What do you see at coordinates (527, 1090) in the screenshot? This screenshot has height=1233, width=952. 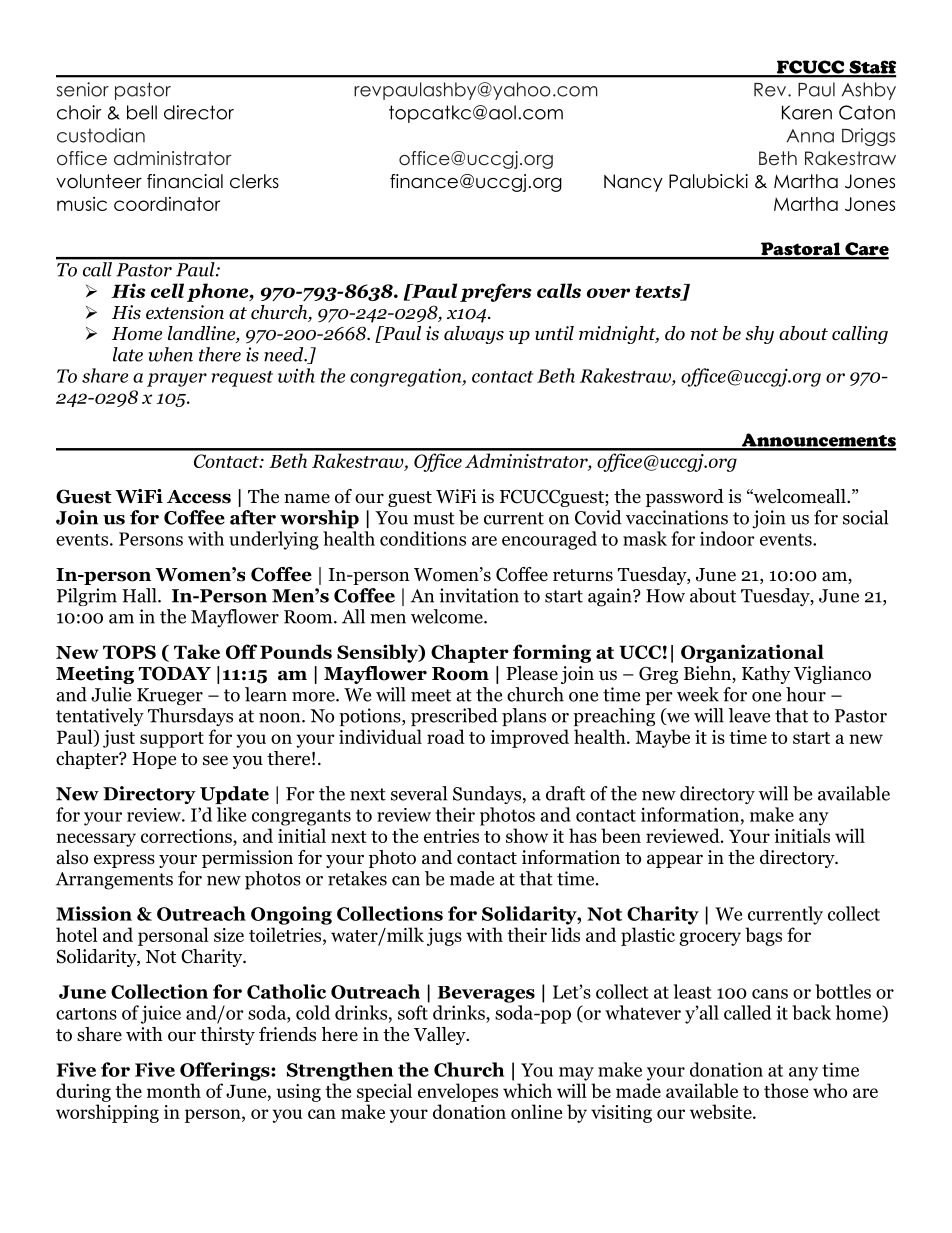 I see `which` at bounding box center [527, 1090].
